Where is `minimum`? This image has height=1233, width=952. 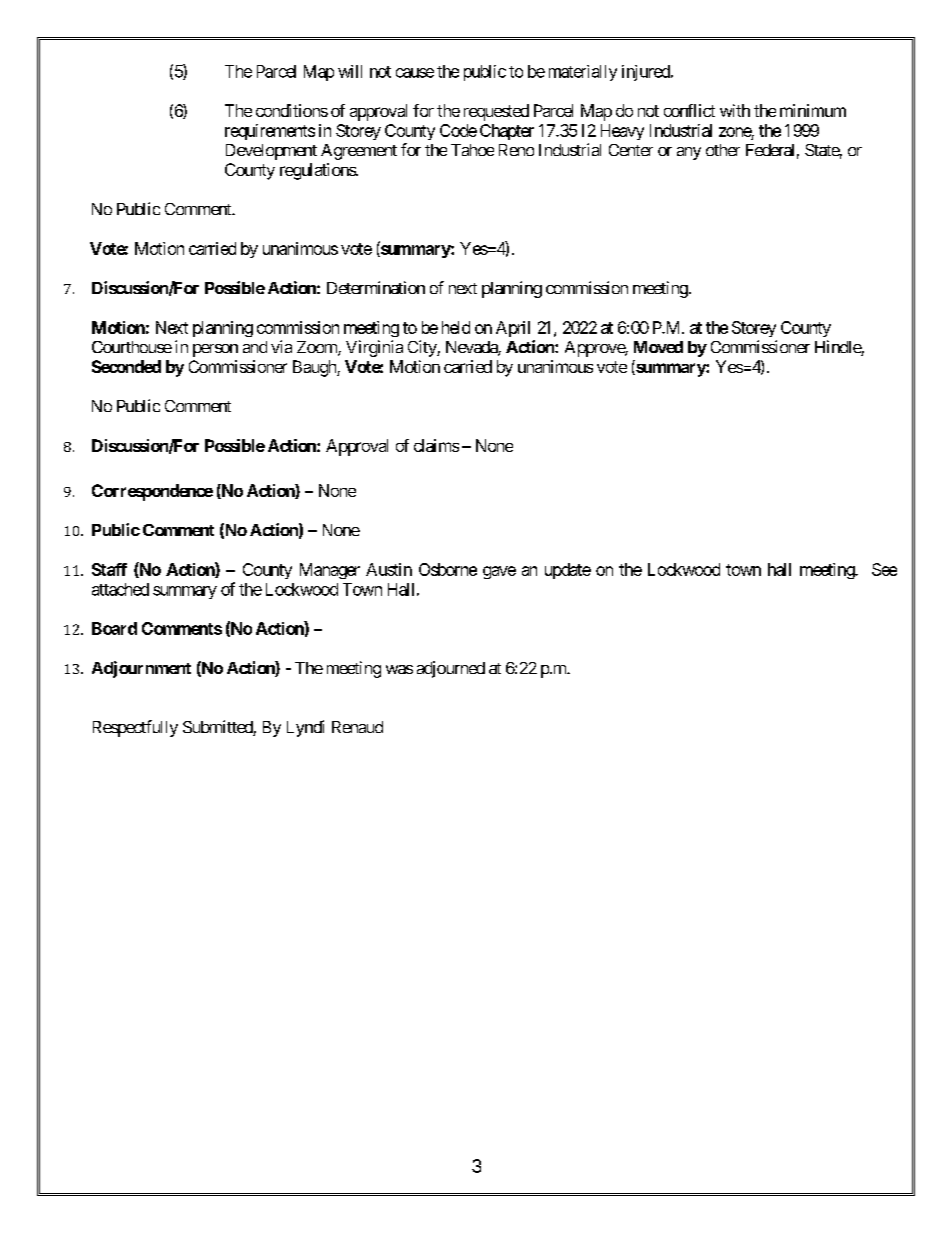 minimum is located at coordinates (813, 110).
